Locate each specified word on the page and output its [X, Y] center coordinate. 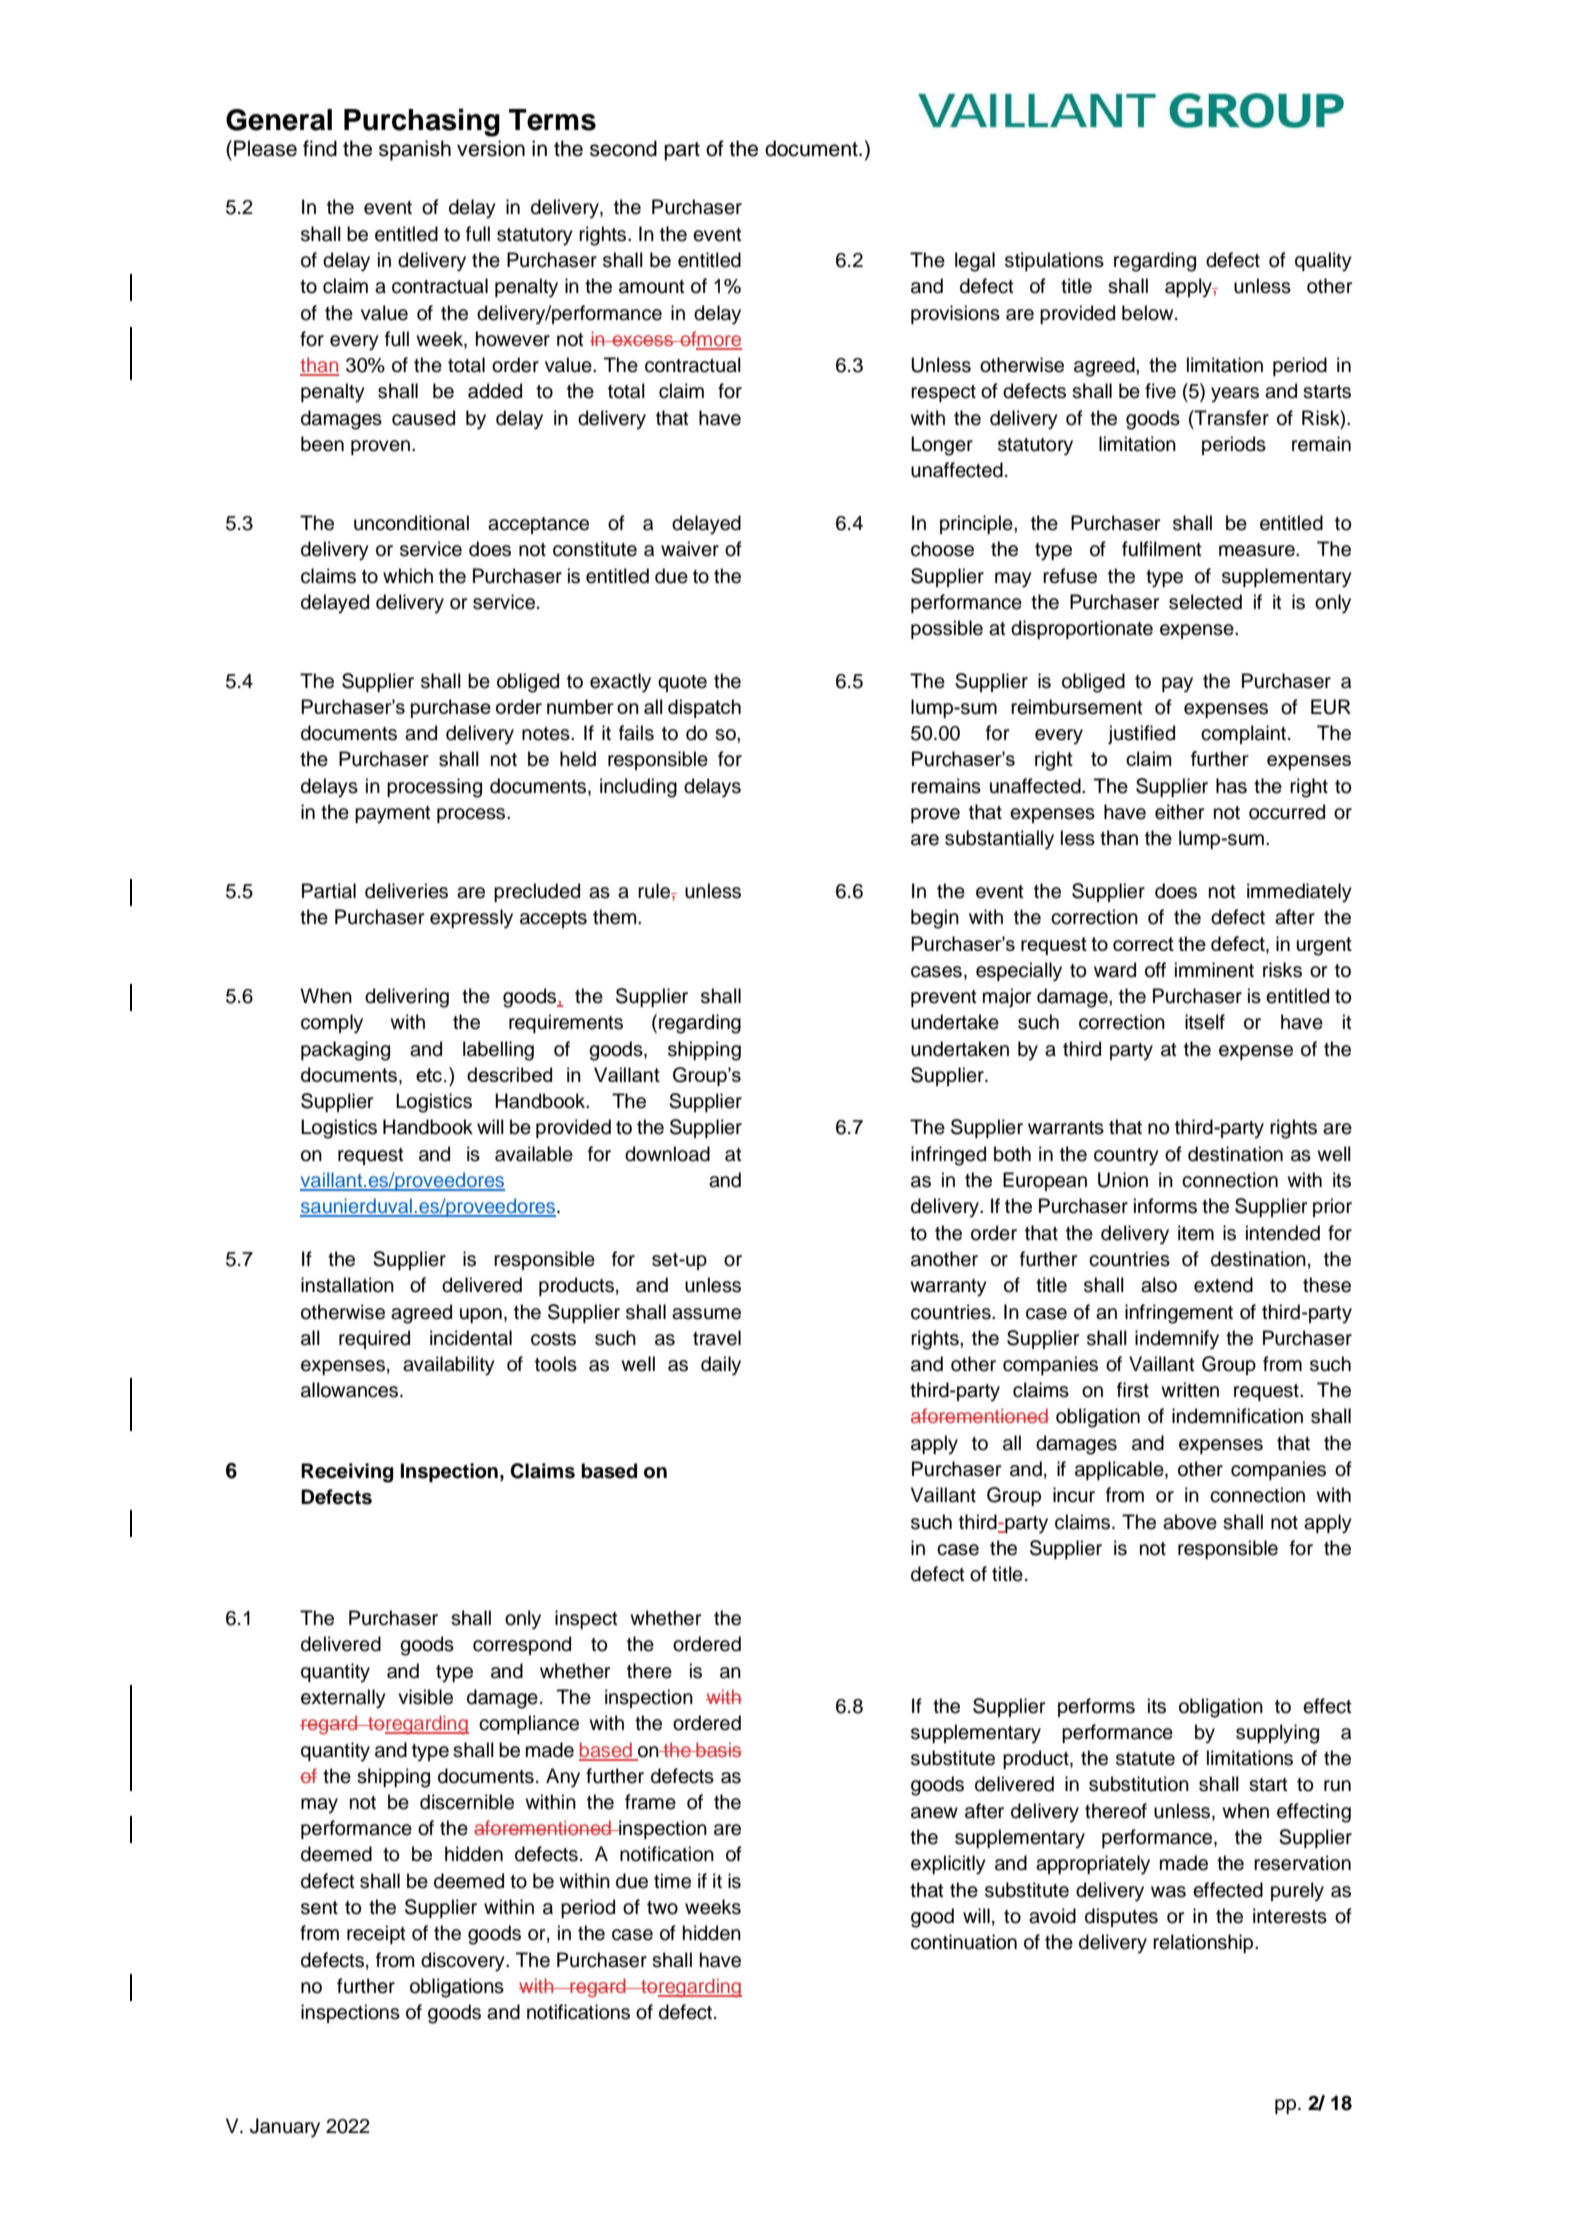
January [285, 2128]
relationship [1204, 1943]
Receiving [347, 1473]
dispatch [704, 708]
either [1179, 812]
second [623, 148]
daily [721, 1366]
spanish [415, 150]
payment [393, 815]
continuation [964, 1942]
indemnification [1237, 1416]
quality [1323, 262]
